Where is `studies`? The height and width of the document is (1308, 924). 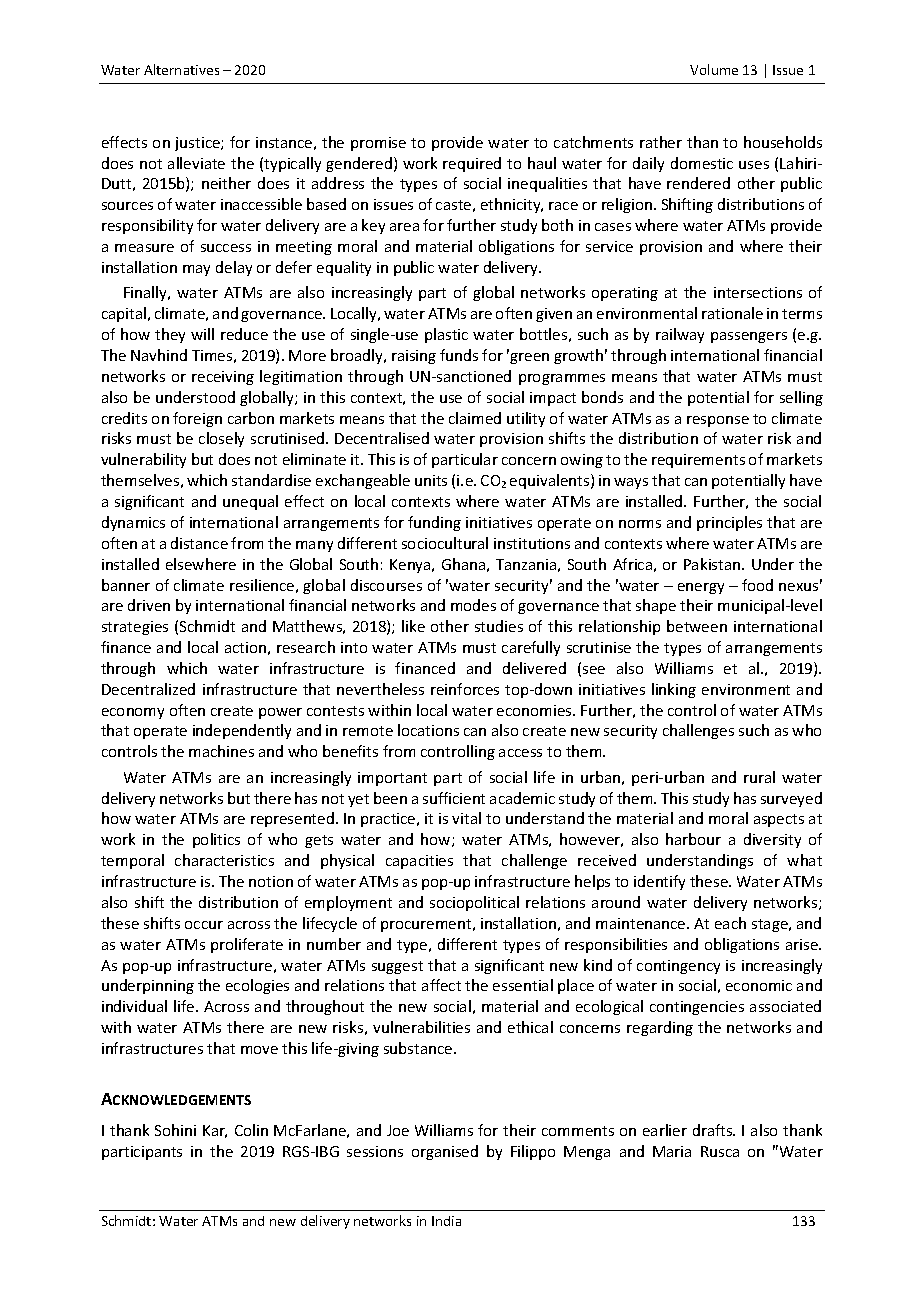 studies is located at coordinates (499, 626).
